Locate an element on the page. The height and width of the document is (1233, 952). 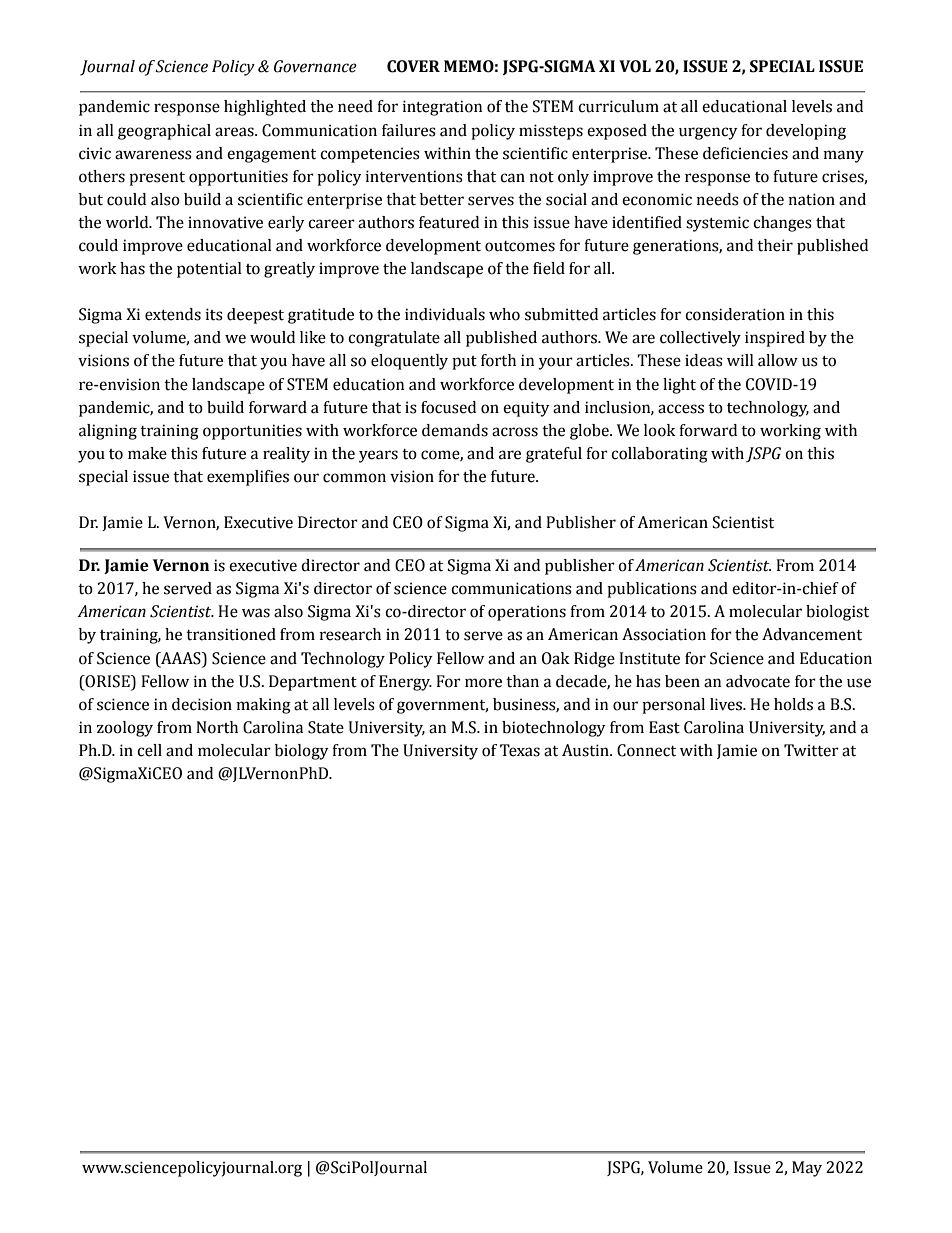
geographical is located at coordinates (164, 132).
